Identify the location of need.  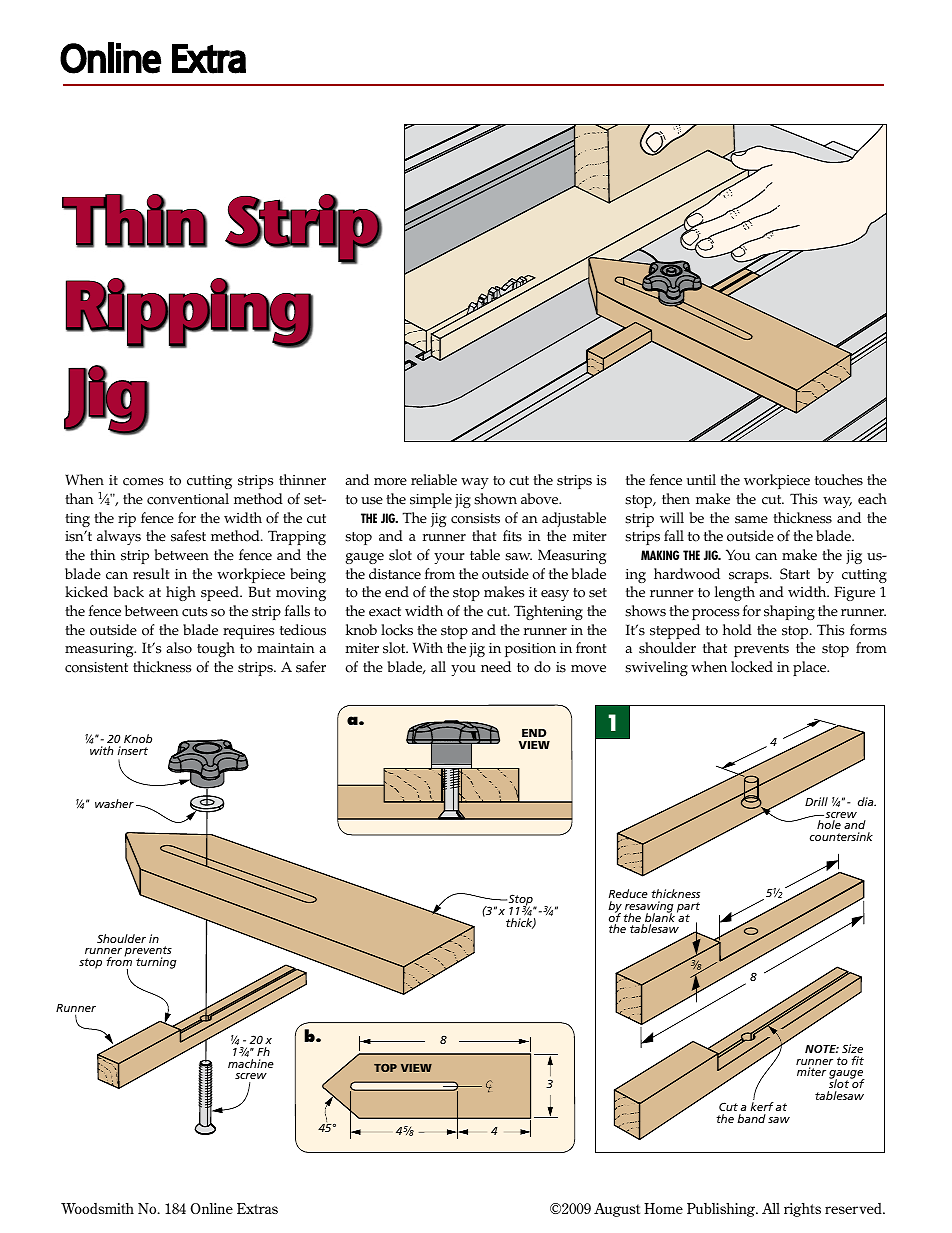
(496, 667).
